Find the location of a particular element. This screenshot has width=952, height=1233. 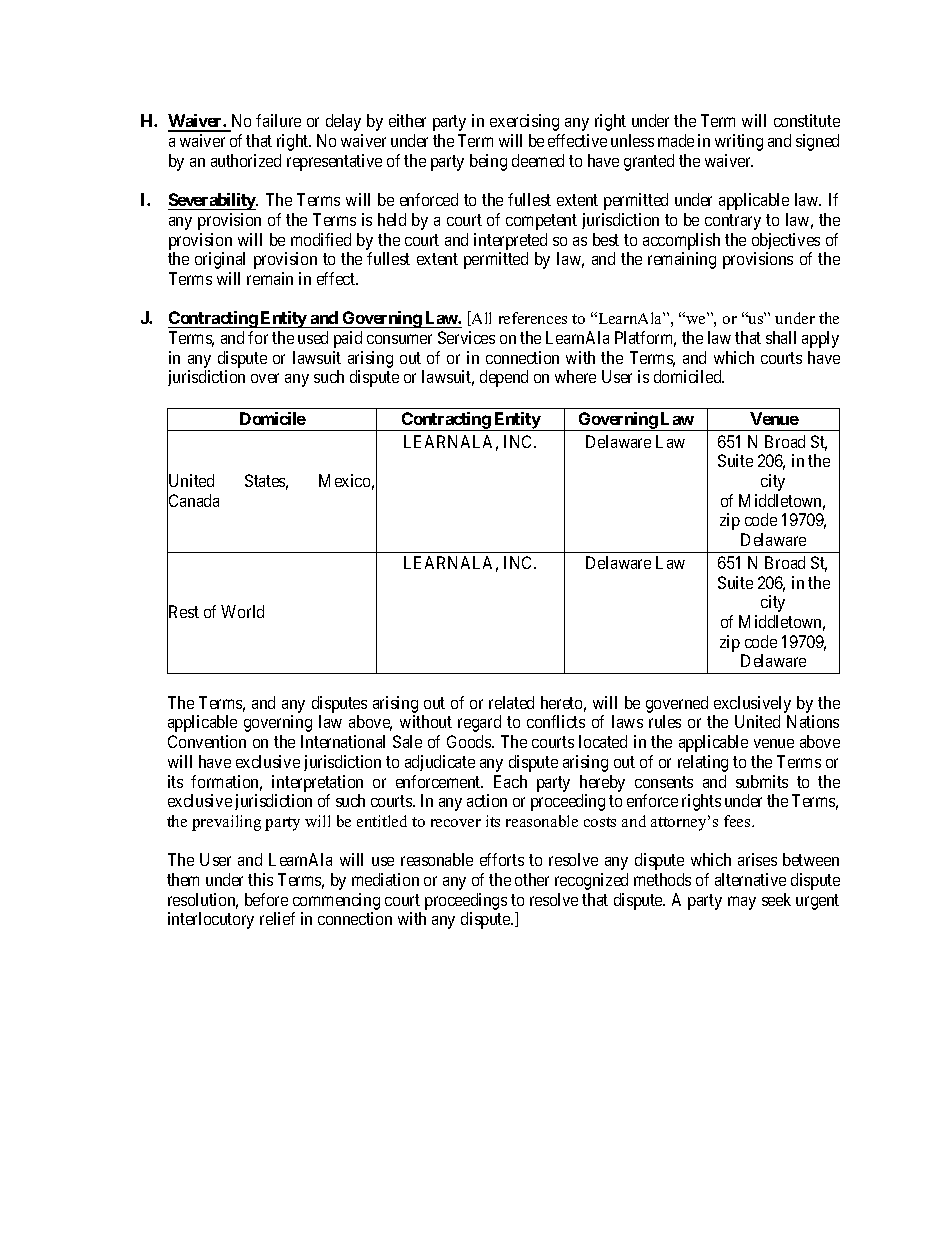

related is located at coordinates (511, 702).
